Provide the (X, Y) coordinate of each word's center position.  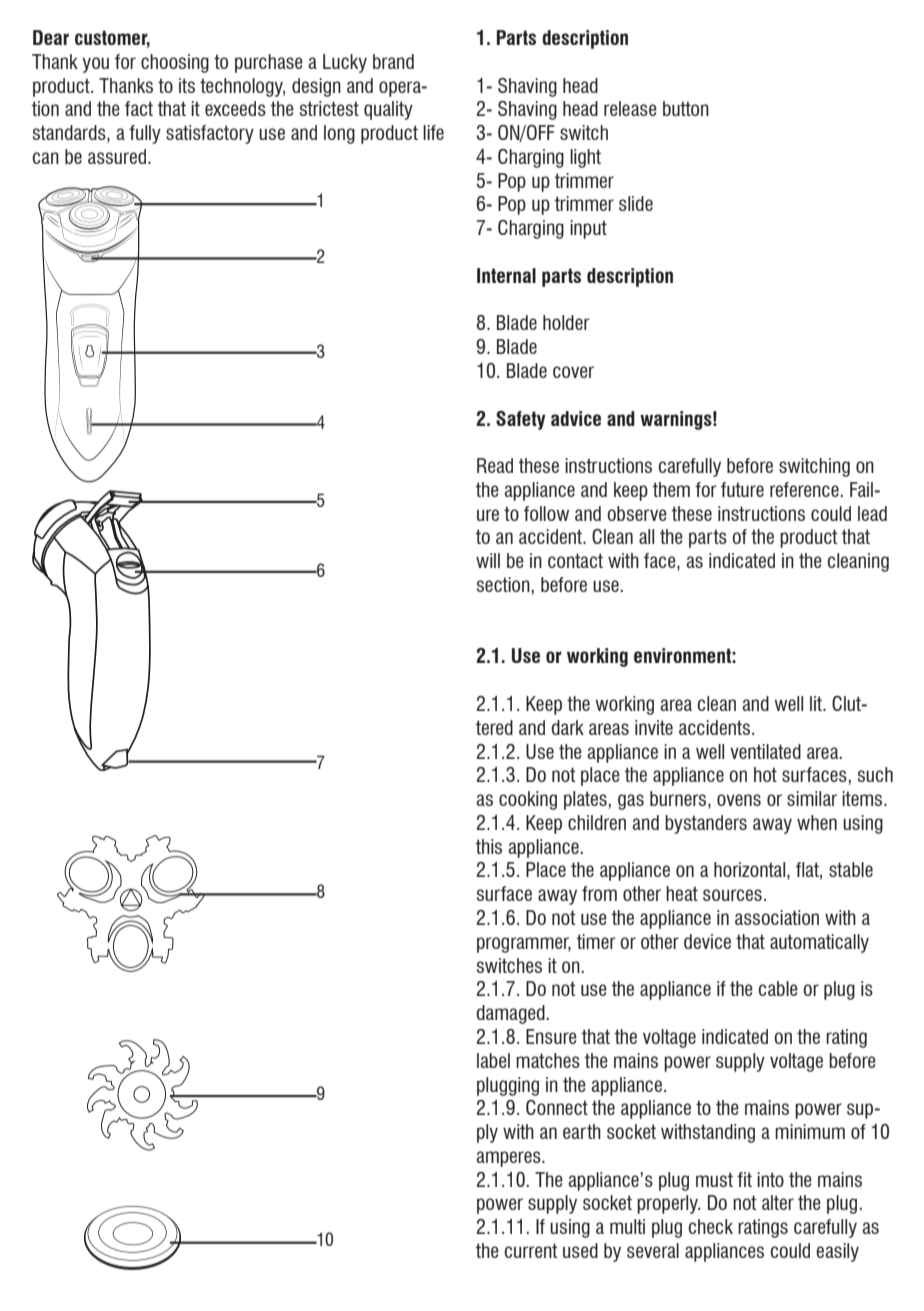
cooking (528, 800)
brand (393, 61)
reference (804, 489)
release (630, 108)
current (531, 1250)
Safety (521, 420)
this (489, 846)
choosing (175, 63)
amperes (510, 1159)
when (817, 822)
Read (495, 465)
